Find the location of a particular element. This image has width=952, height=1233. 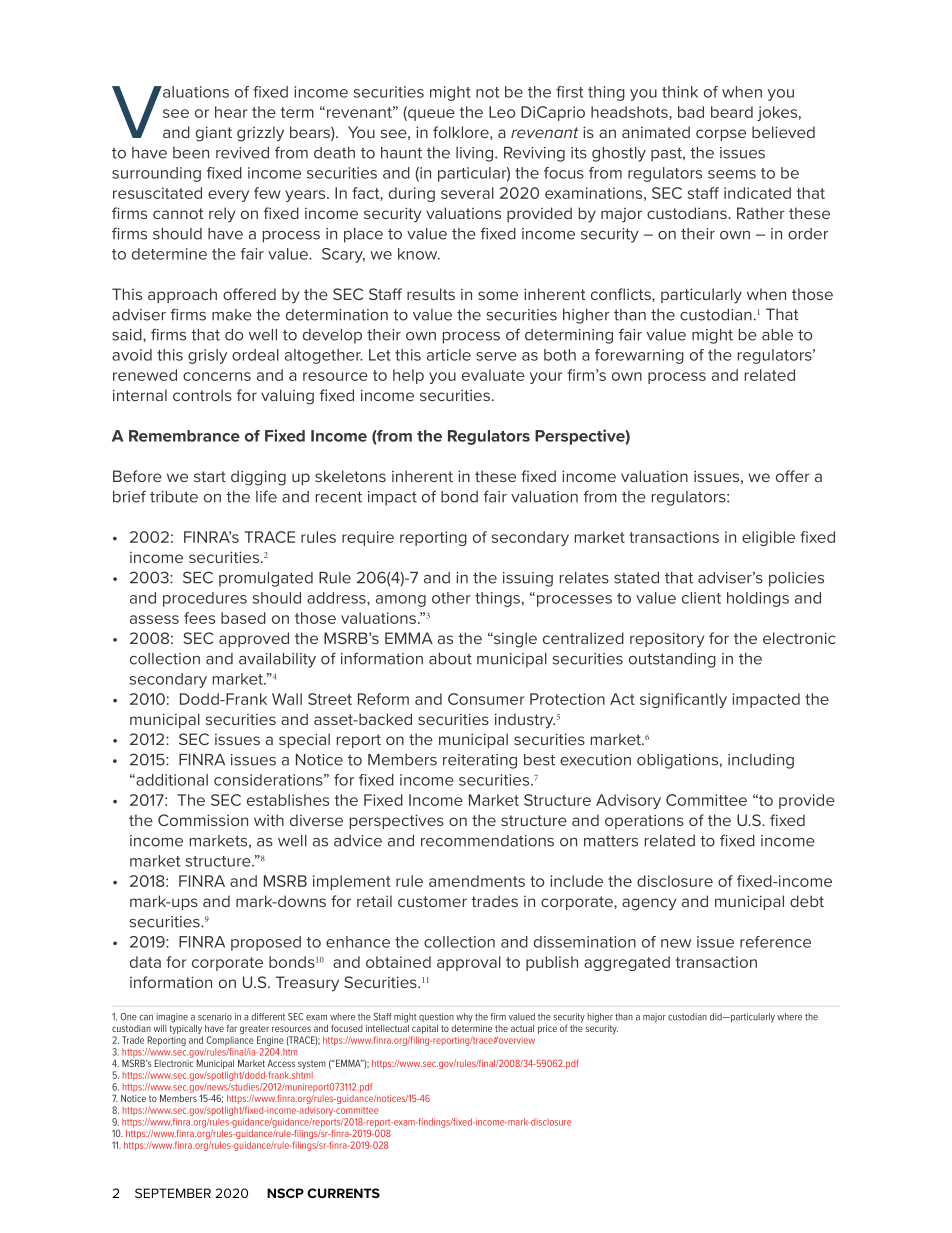

SEPTEMBER is located at coordinates (173, 1193).
